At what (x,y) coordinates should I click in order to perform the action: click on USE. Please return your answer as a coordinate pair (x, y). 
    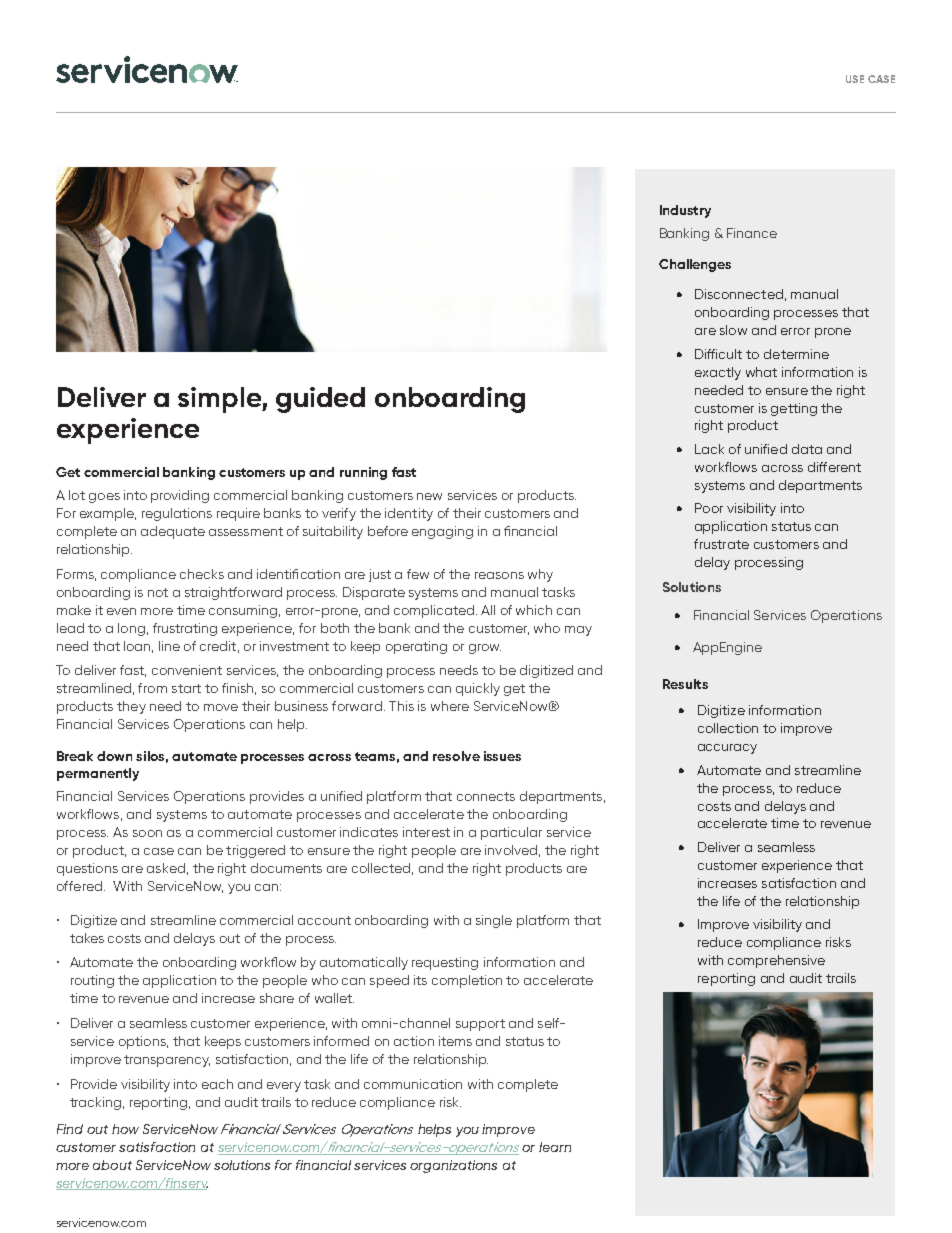
    Looking at the image, I should click on (855, 79).
